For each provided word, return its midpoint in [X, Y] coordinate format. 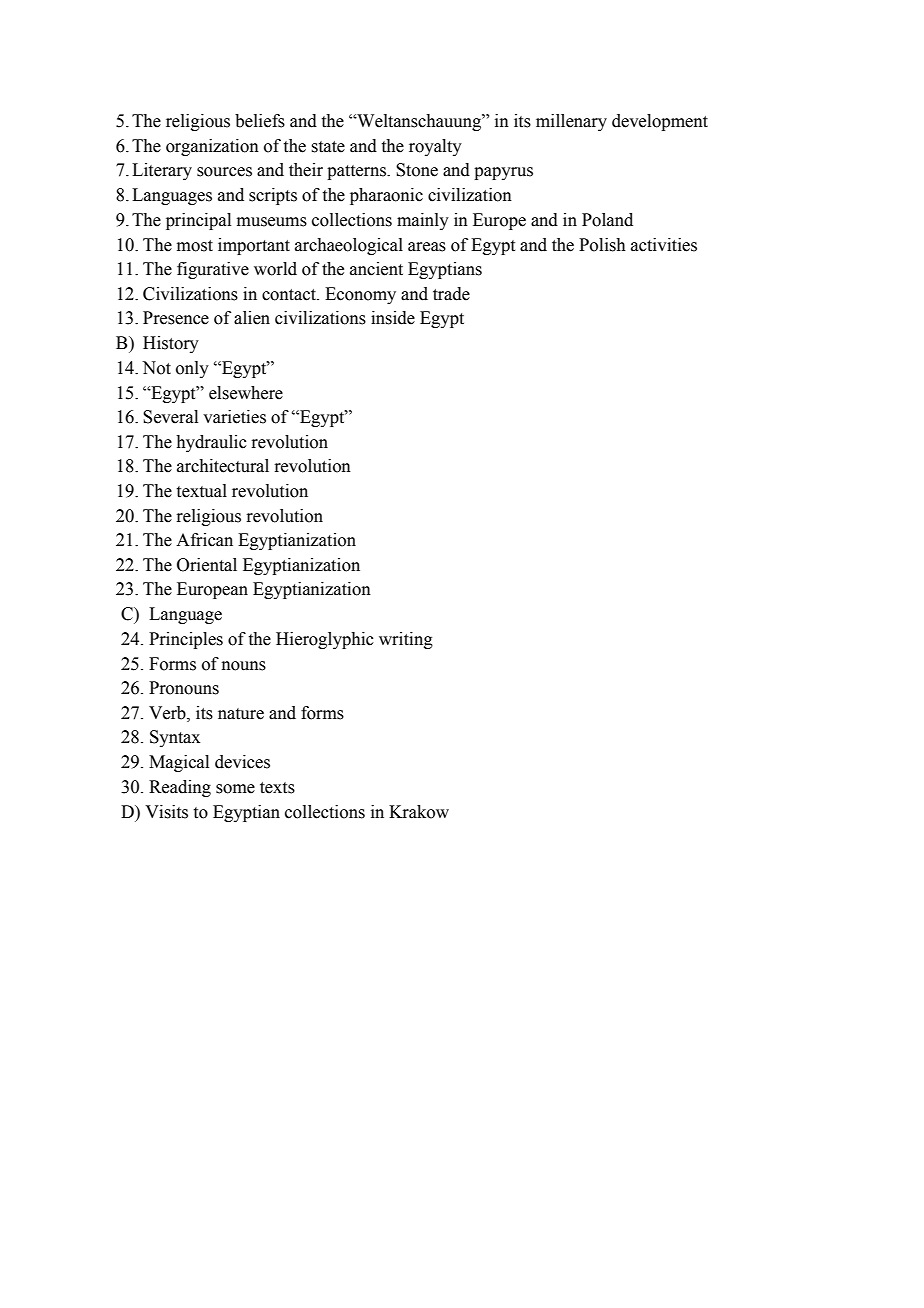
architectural [223, 466]
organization [212, 147]
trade [451, 294]
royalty [435, 147]
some [235, 789]
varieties [234, 417]
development [660, 122]
